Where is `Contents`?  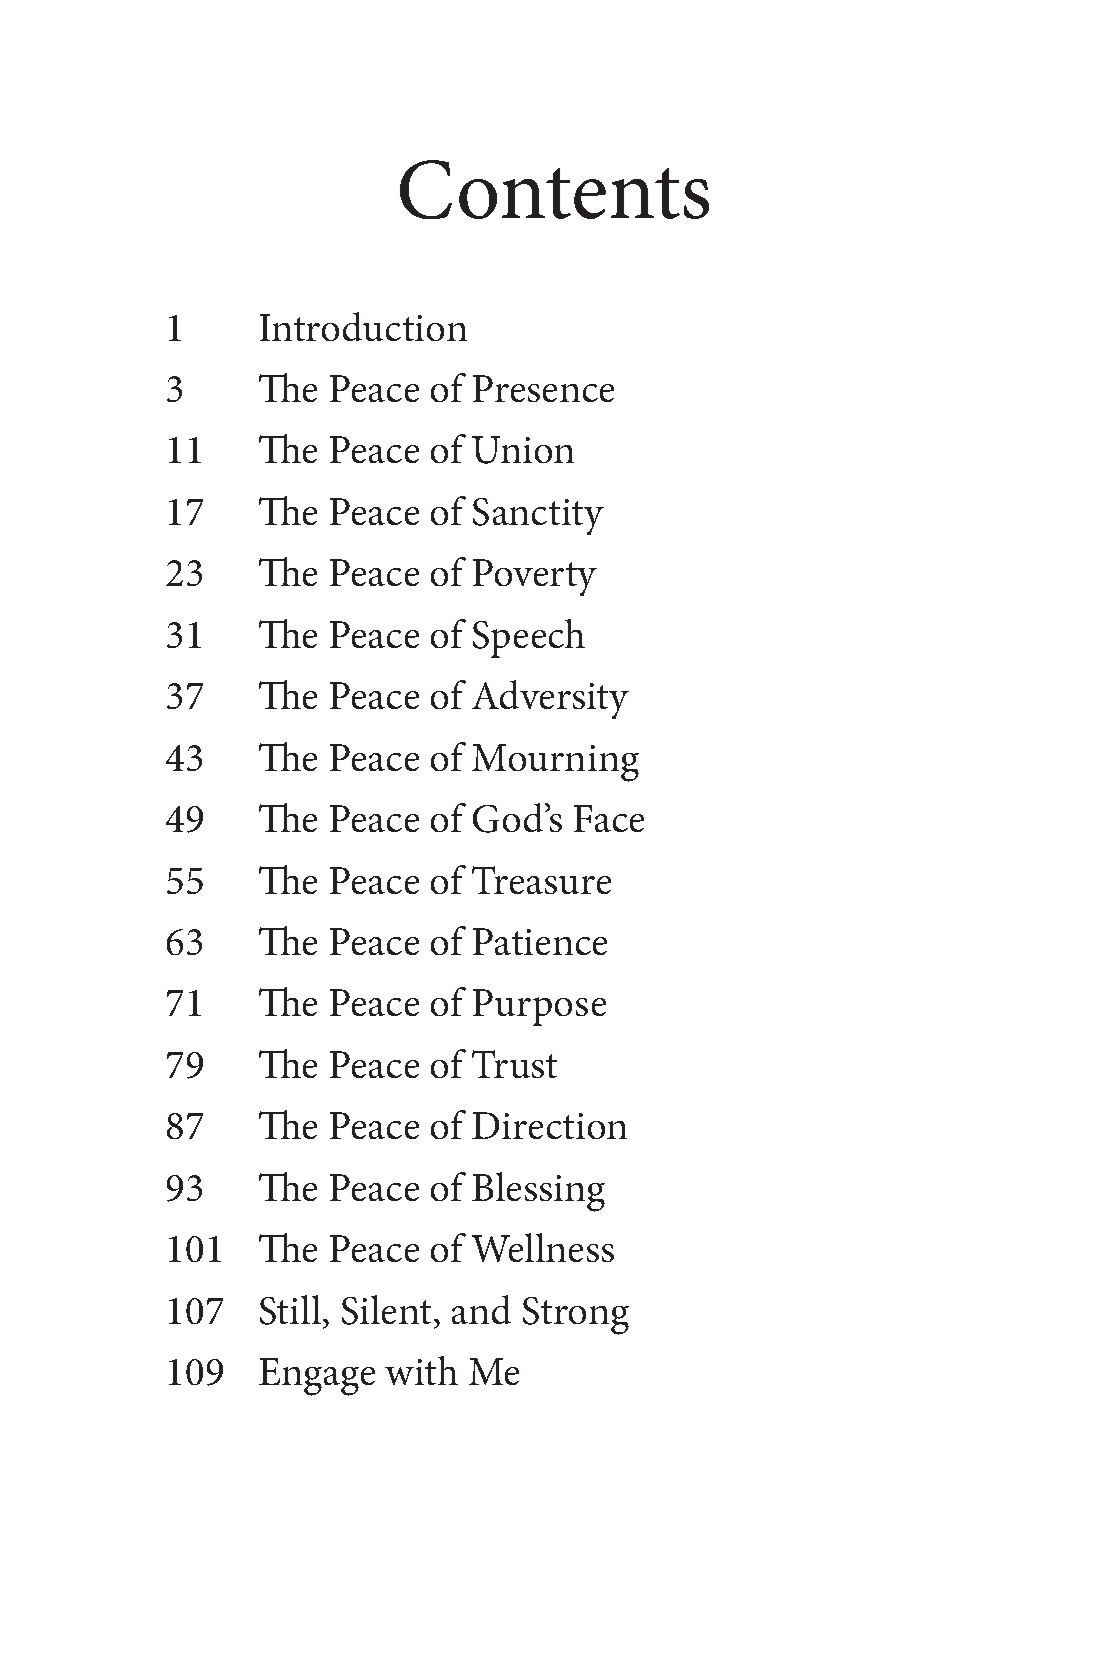 Contents is located at coordinates (554, 189).
